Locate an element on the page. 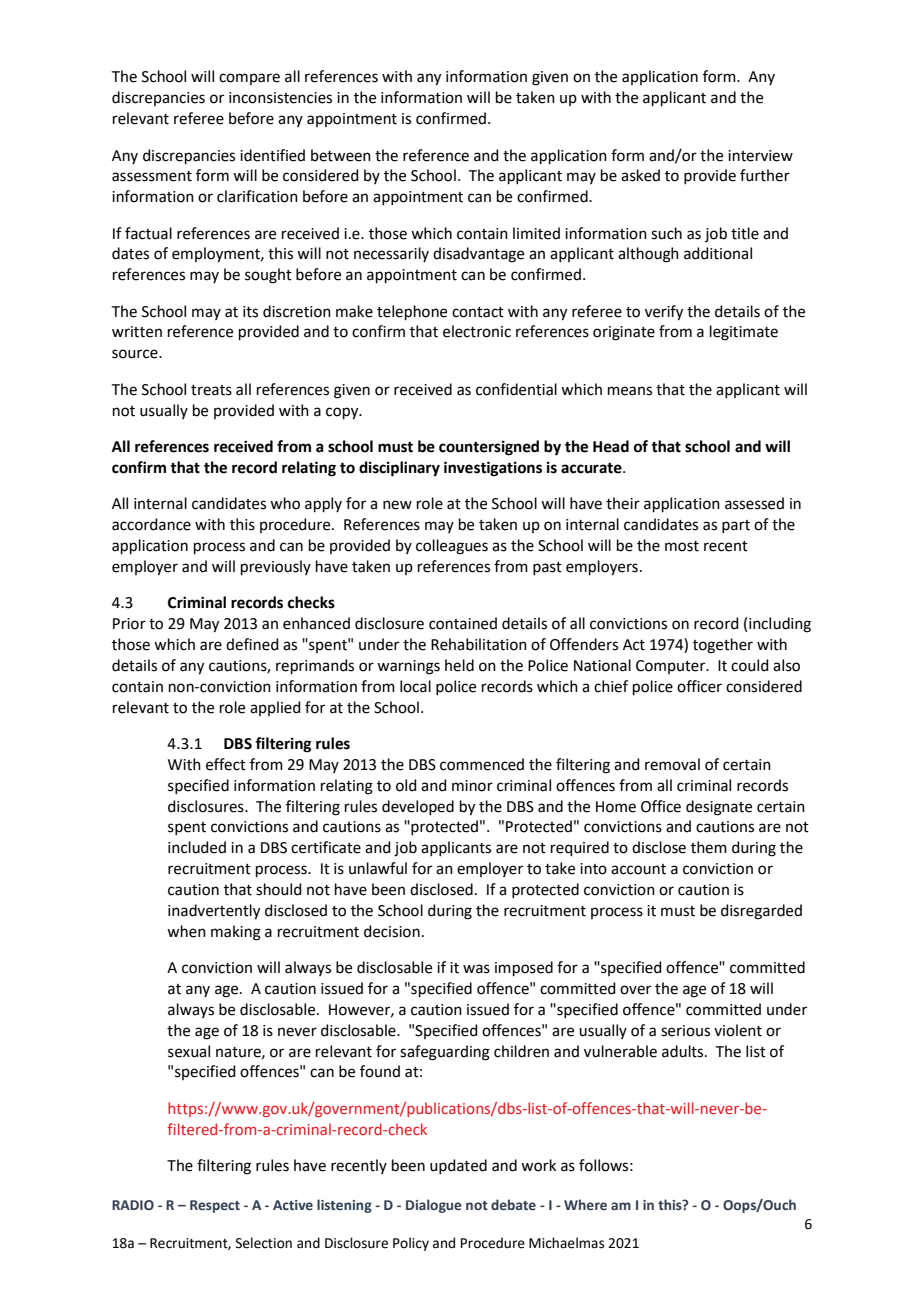 Image resolution: width=924 pixels, height=1308 pixels. Dialogue is located at coordinates (433, 1206).
